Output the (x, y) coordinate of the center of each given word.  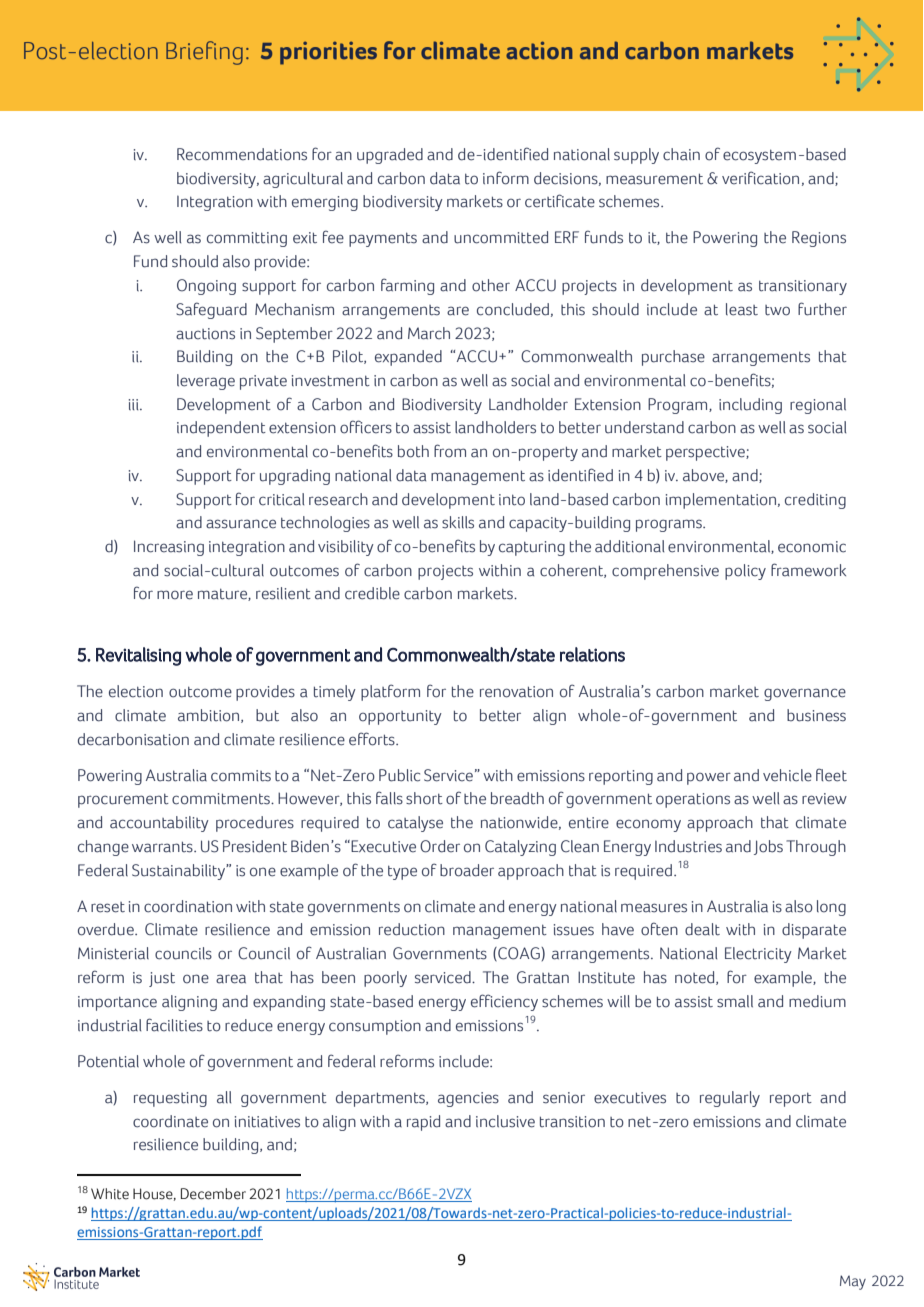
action (539, 50)
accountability (159, 824)
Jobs (768, 847)
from (450, 451)
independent (221, 429)
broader (467, 870)
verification (760, 178)
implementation (721, 501)
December (213, 1194)
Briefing (204, 53)
